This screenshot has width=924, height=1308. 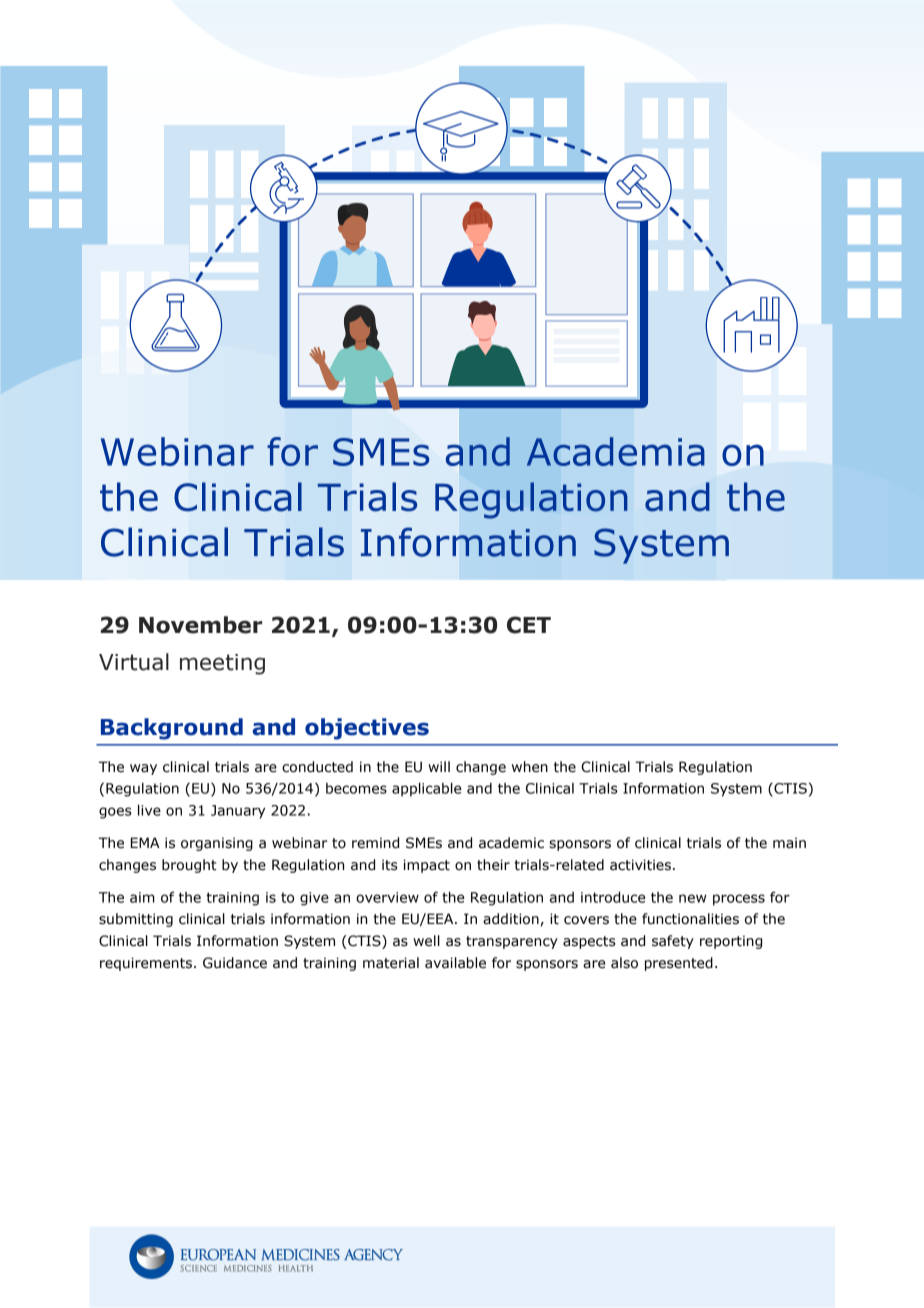 I want to click on CET, so click(x=529, y=625).
